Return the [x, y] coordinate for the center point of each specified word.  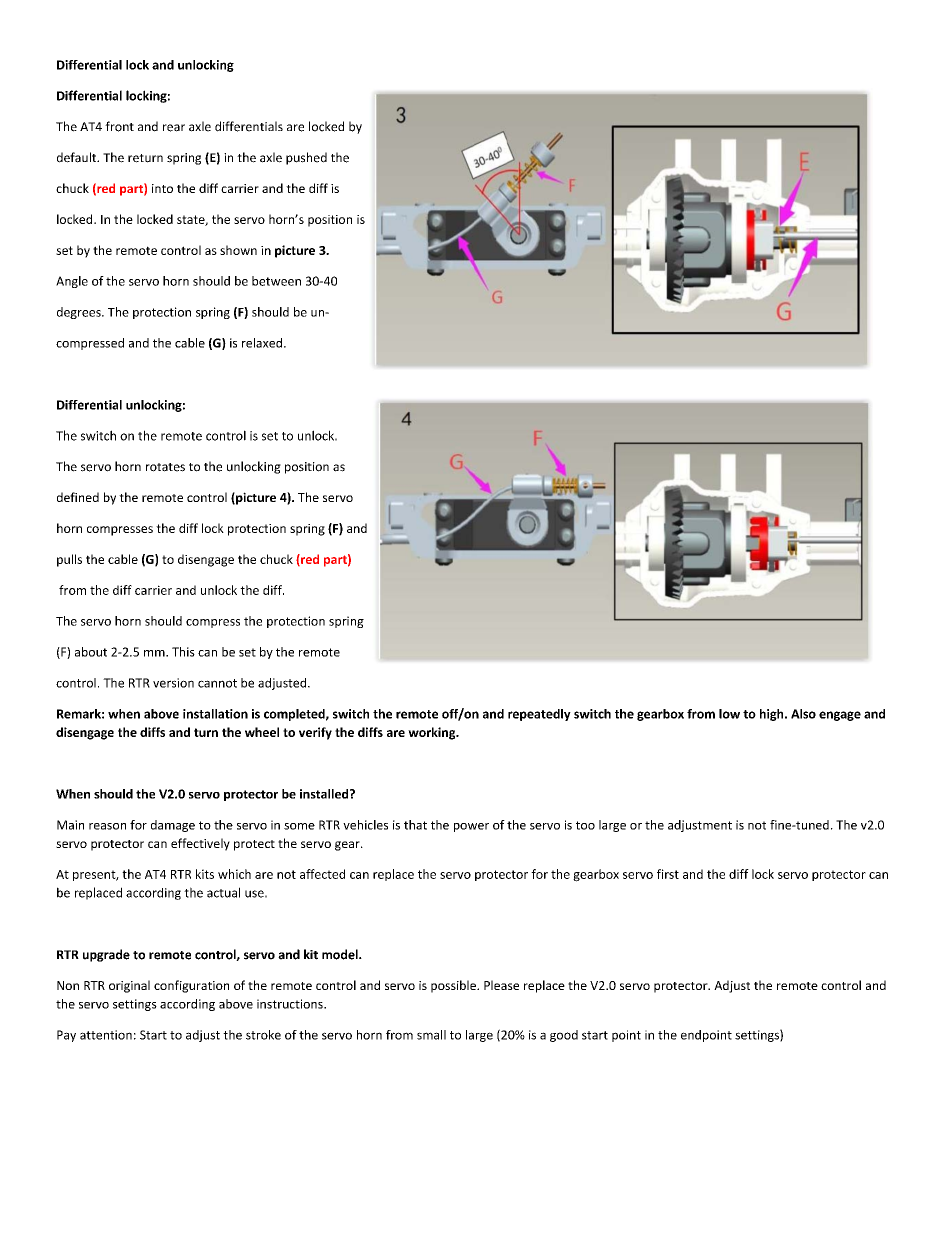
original [129, 986]
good [564, 1036]
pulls [69, 560]
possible [454, 986]
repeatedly [539, 715]
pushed [306, 158]
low [729, 714]
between [276, 281]
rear [174, 128]
